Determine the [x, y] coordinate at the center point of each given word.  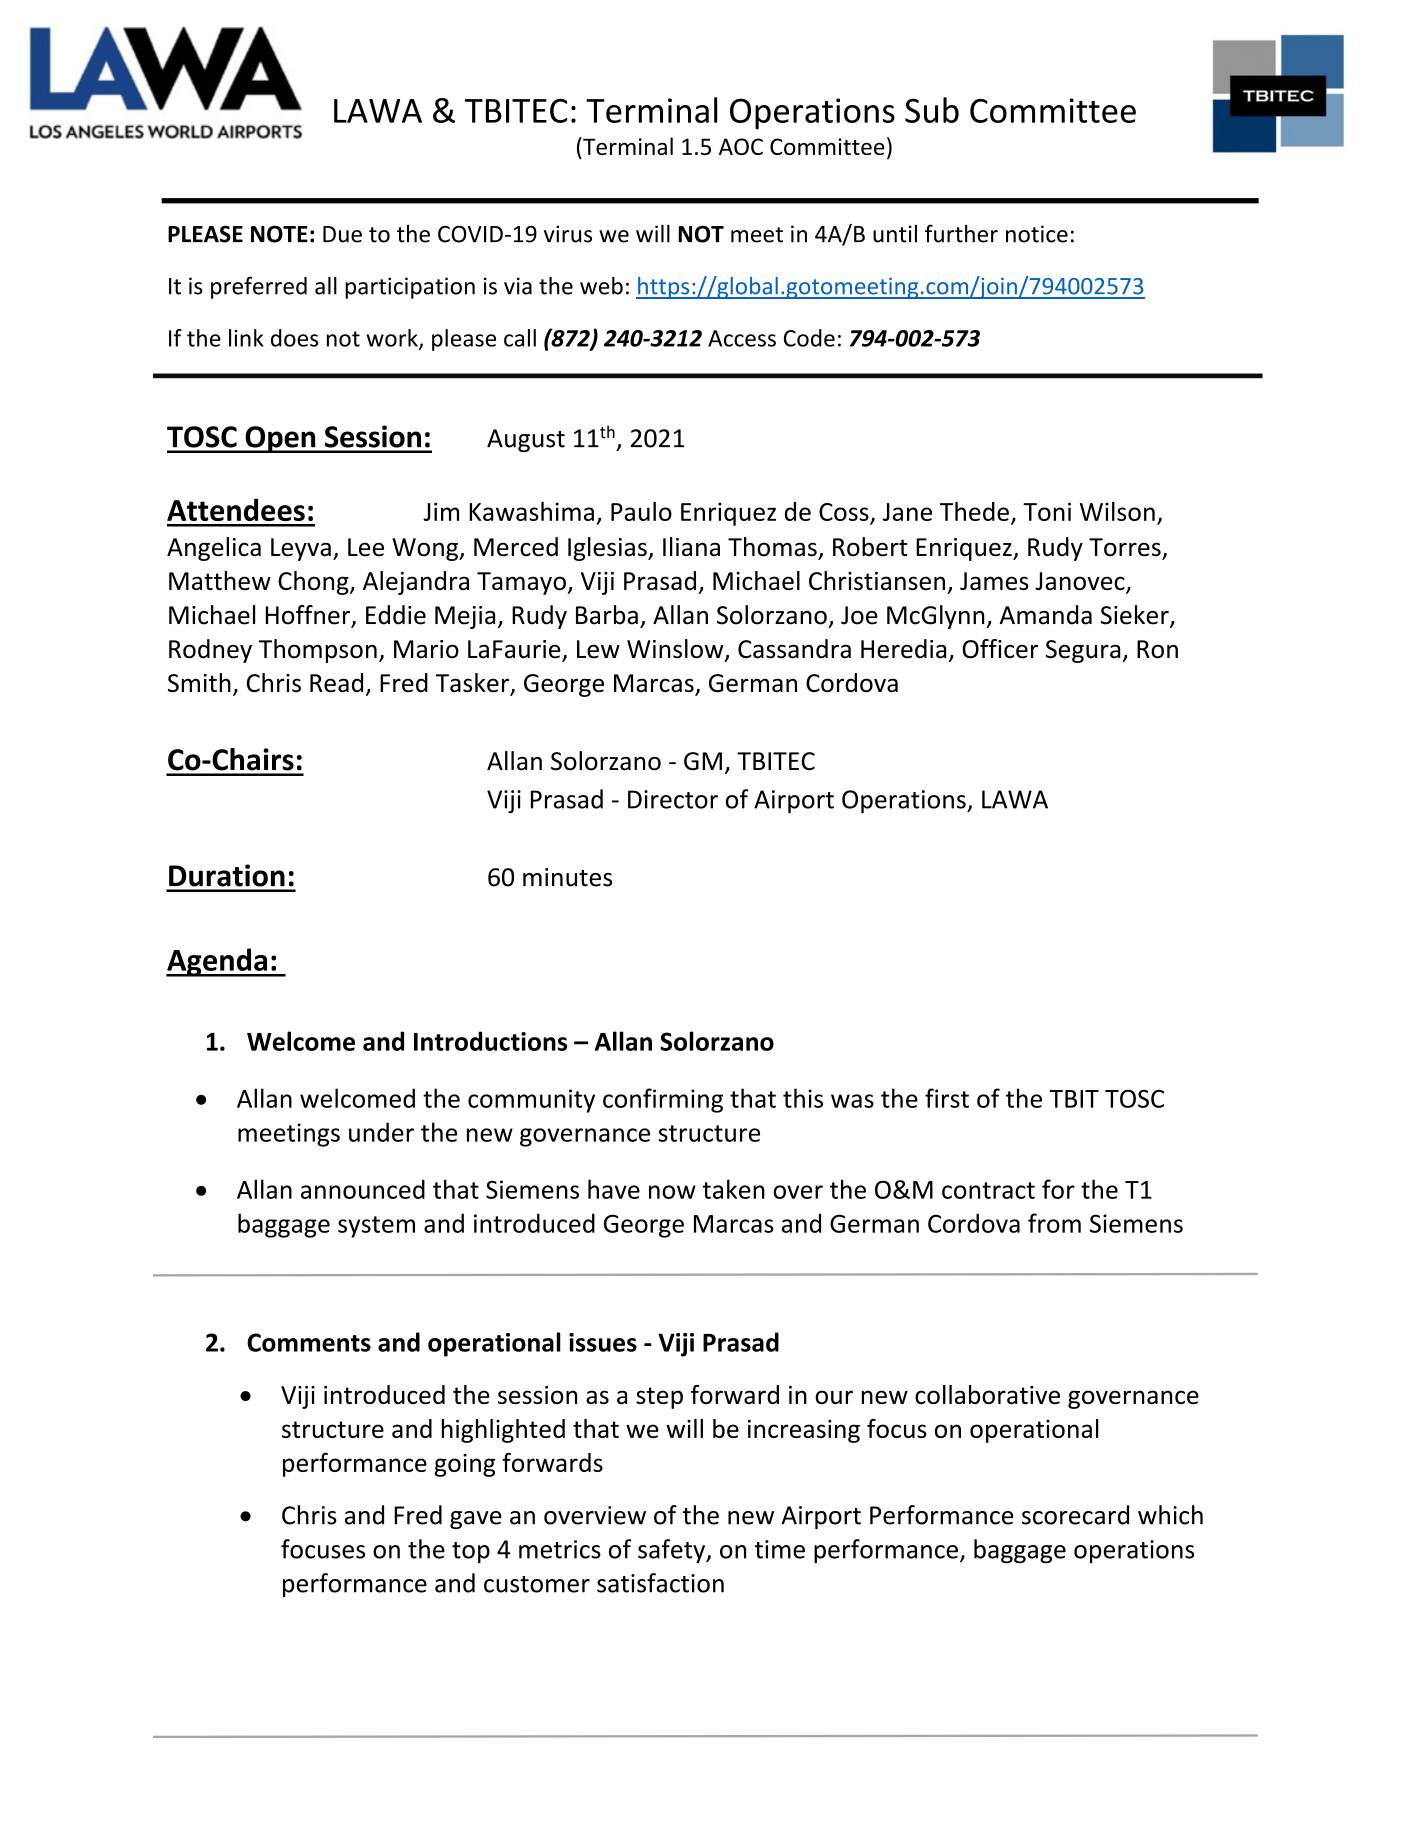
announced [363, 1189]
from [1054, 1223]
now [672, 1192]
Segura [1083, 651]
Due [342, 234]
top [471, 1552]
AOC [741, 146]
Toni [1047, 511]
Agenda [218, 962]
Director [673, 799]
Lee [366, 547]
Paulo [641, 511]
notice [1037, 234]
